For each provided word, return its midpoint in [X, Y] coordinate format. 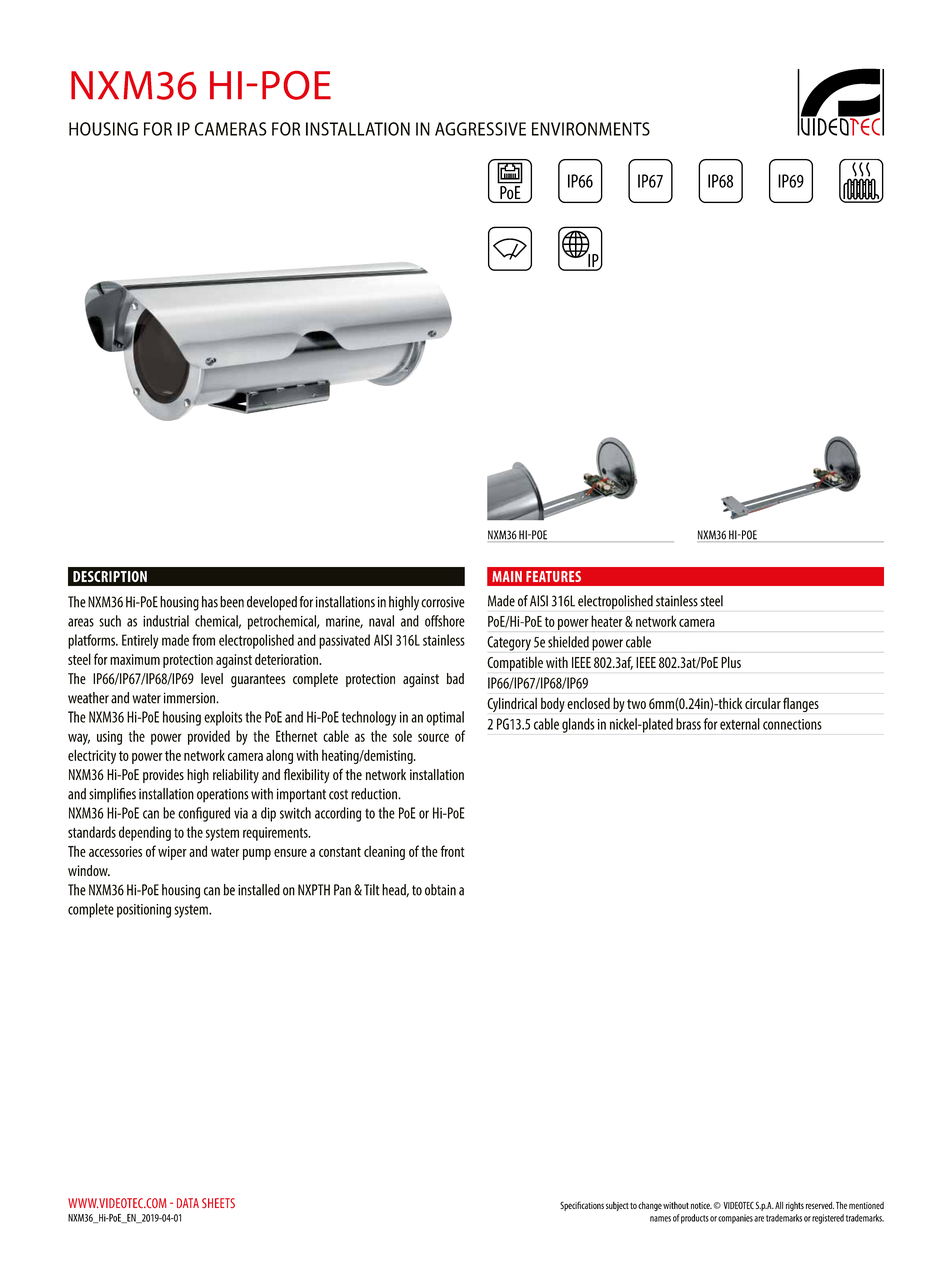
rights [795, 1206]
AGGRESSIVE [480, 129]
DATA [188, 1203]
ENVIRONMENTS [591, 129]
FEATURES [553, 576]
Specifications [582, 1206]
